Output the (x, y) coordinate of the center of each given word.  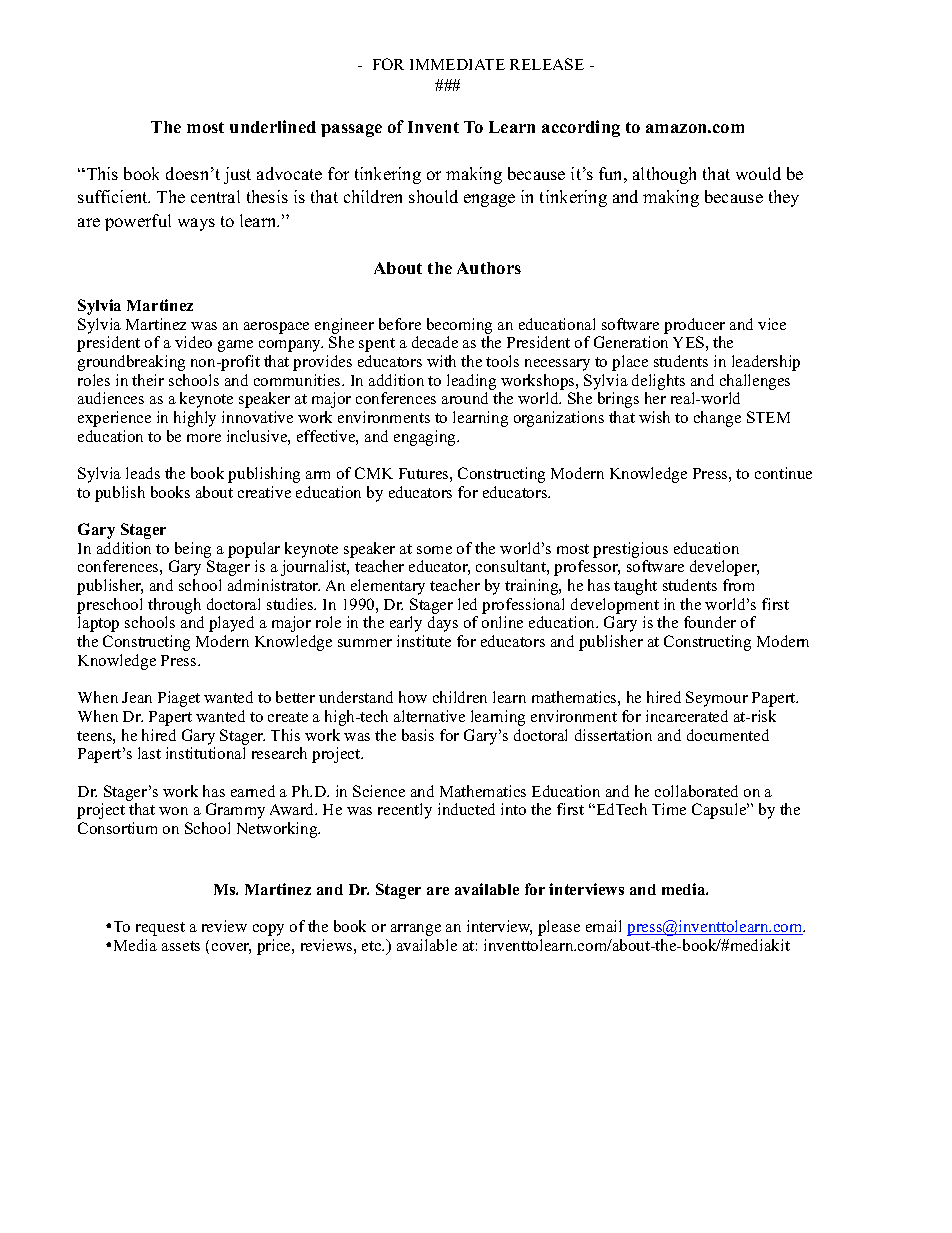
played (231, 624)
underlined (273, 126)
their (148, 380)
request (160, 929)
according (581, 128)
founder (710, 622)
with (441, 361)
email (603, 926)
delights (658, 382)
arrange (416, 930)
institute (424, 641)
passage (351, 130)
